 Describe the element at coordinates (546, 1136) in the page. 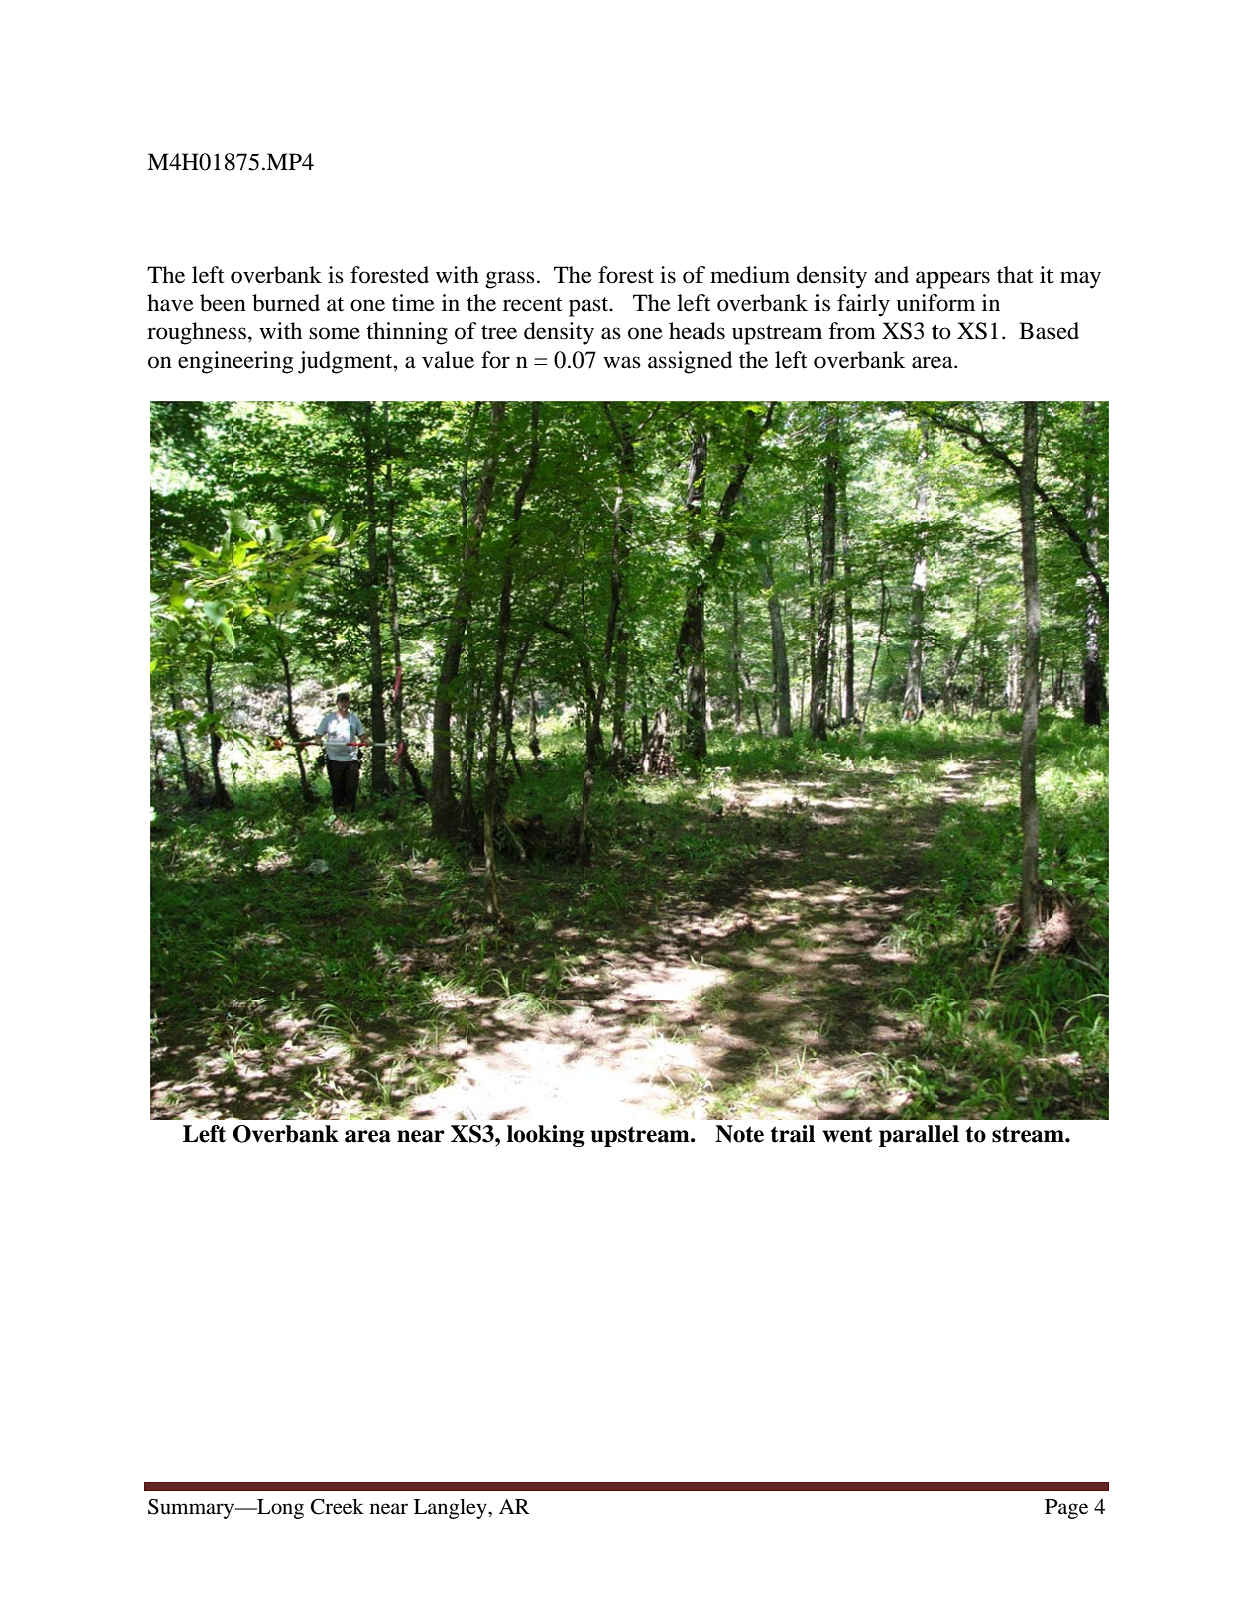

I see `looking` at that location.
